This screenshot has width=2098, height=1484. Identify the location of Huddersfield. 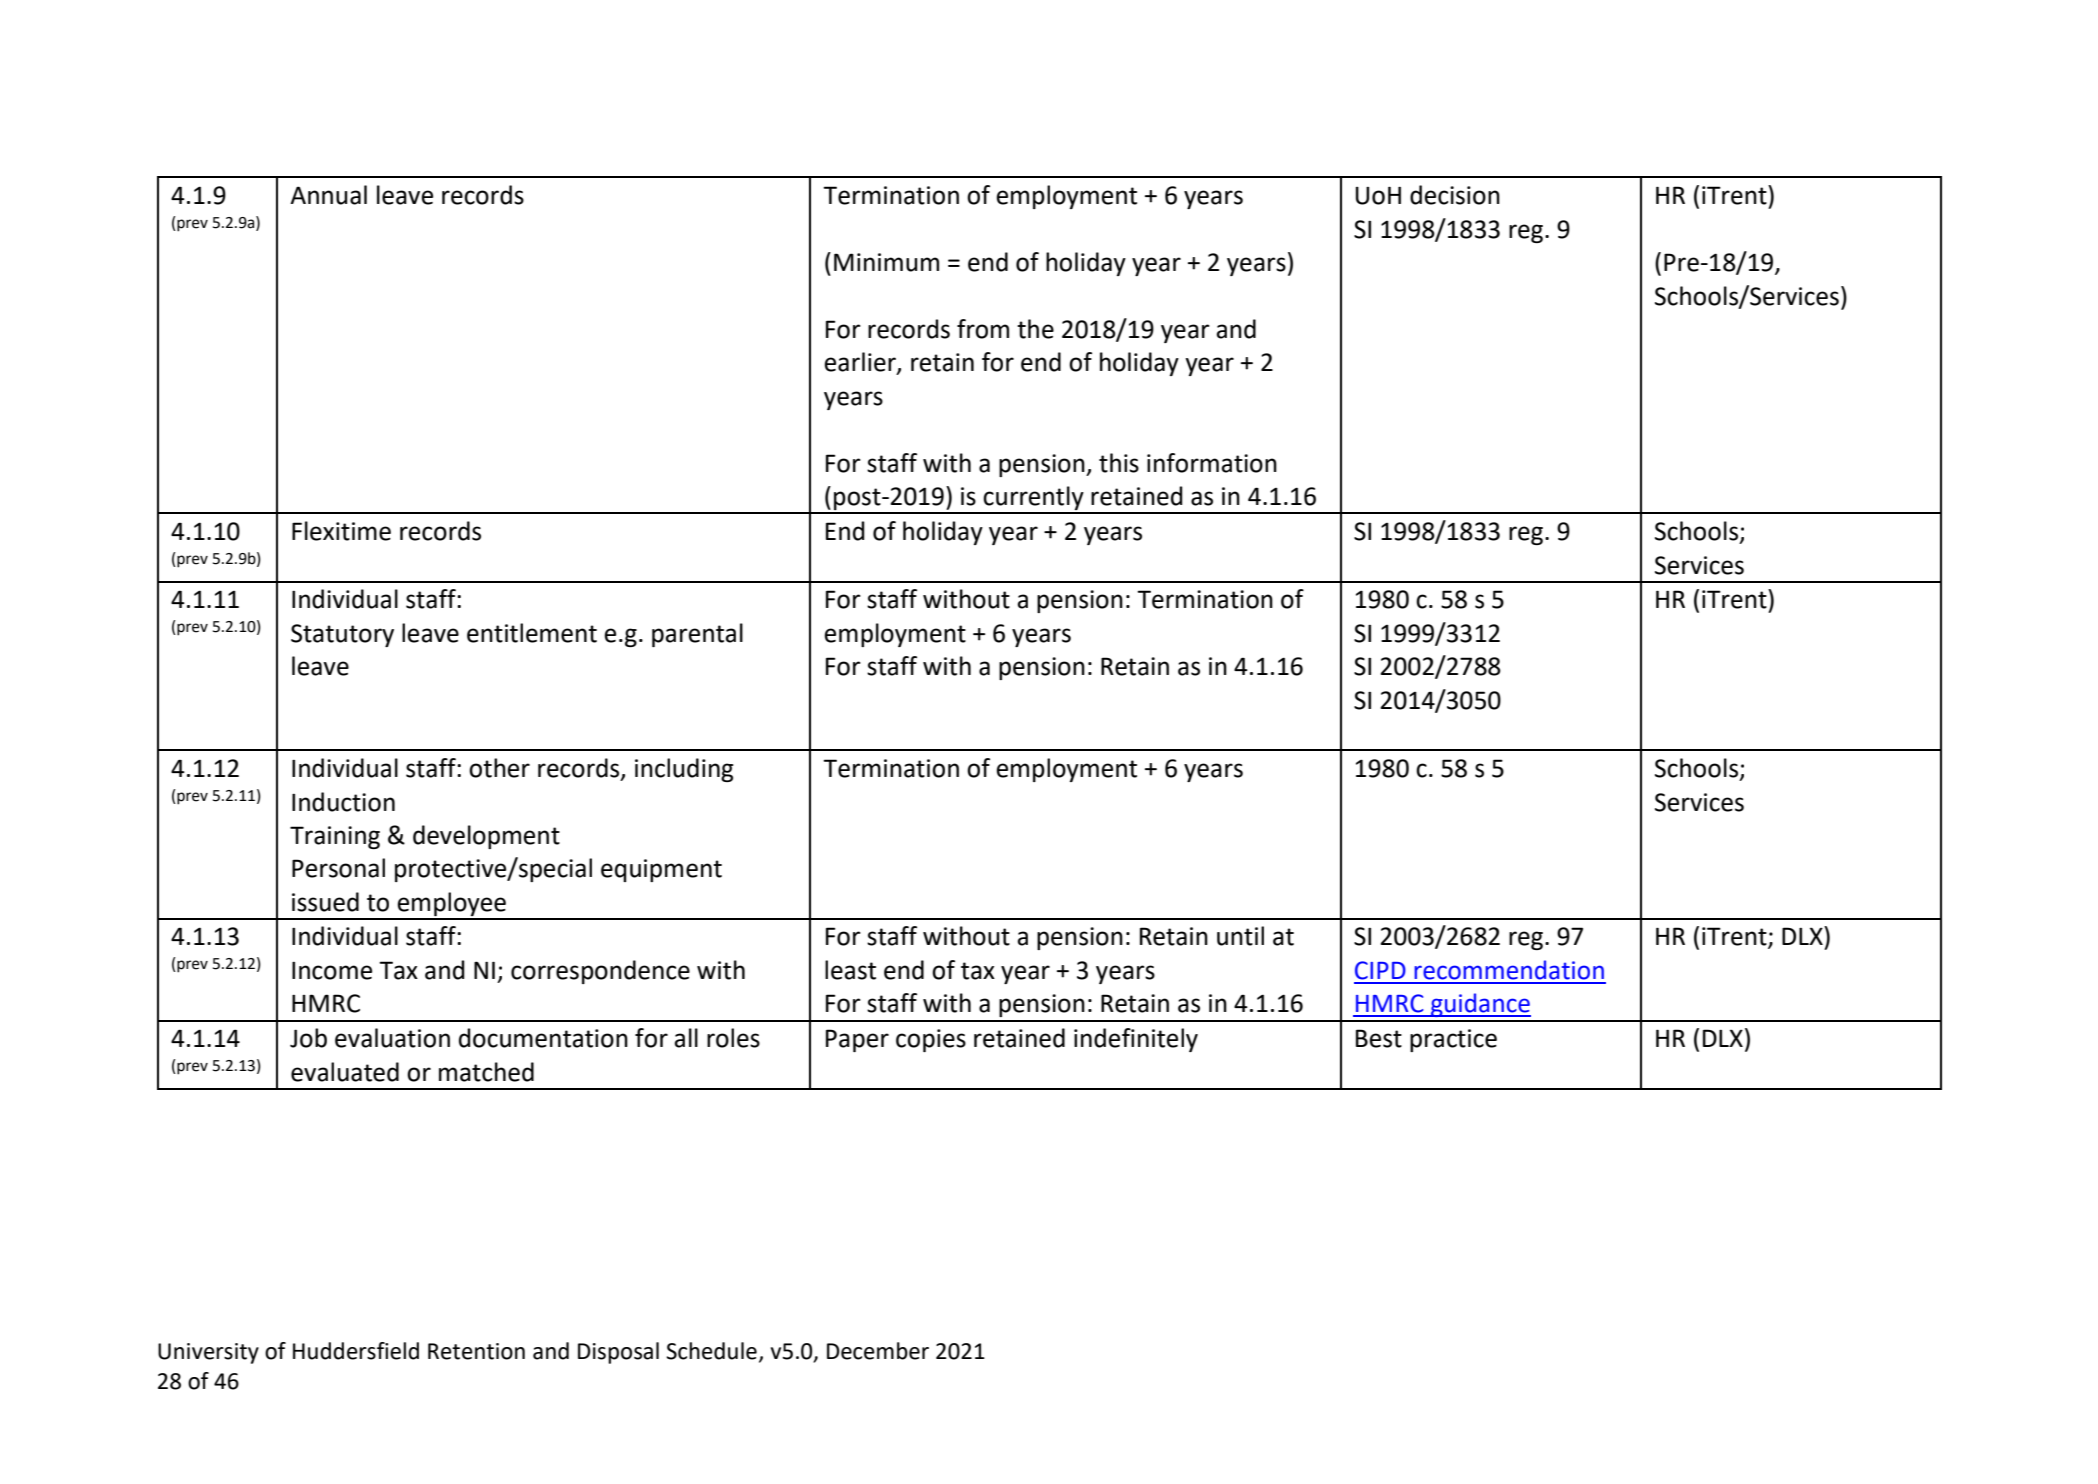
(356, 1351).
